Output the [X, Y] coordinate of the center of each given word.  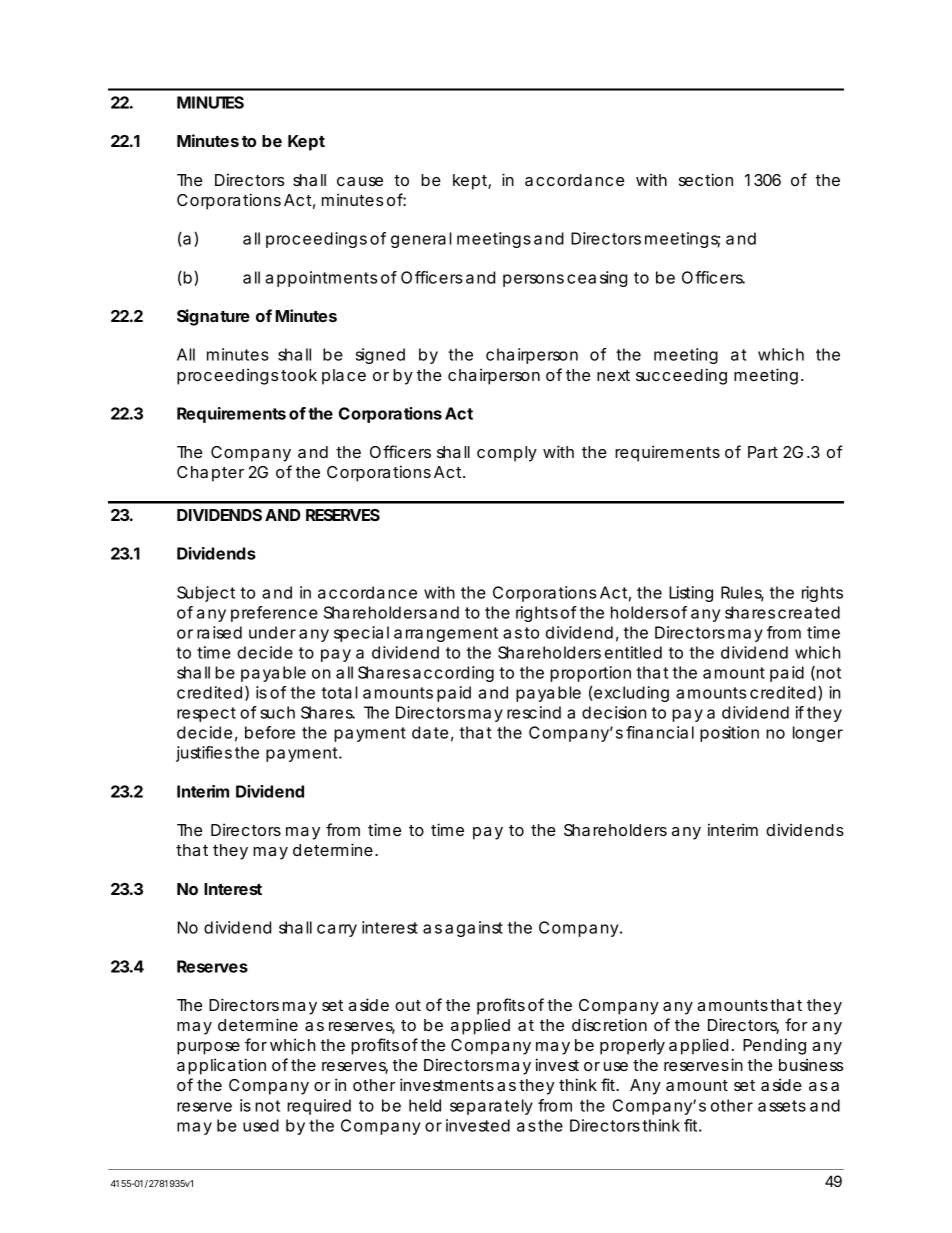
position [729, 734]
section [706, 179]
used [261, 1125]
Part [763, 452]
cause [360, 181]
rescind [534, 712]
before [270, 732]
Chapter [210, 474]
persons [533, 280]
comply [507, 454]
